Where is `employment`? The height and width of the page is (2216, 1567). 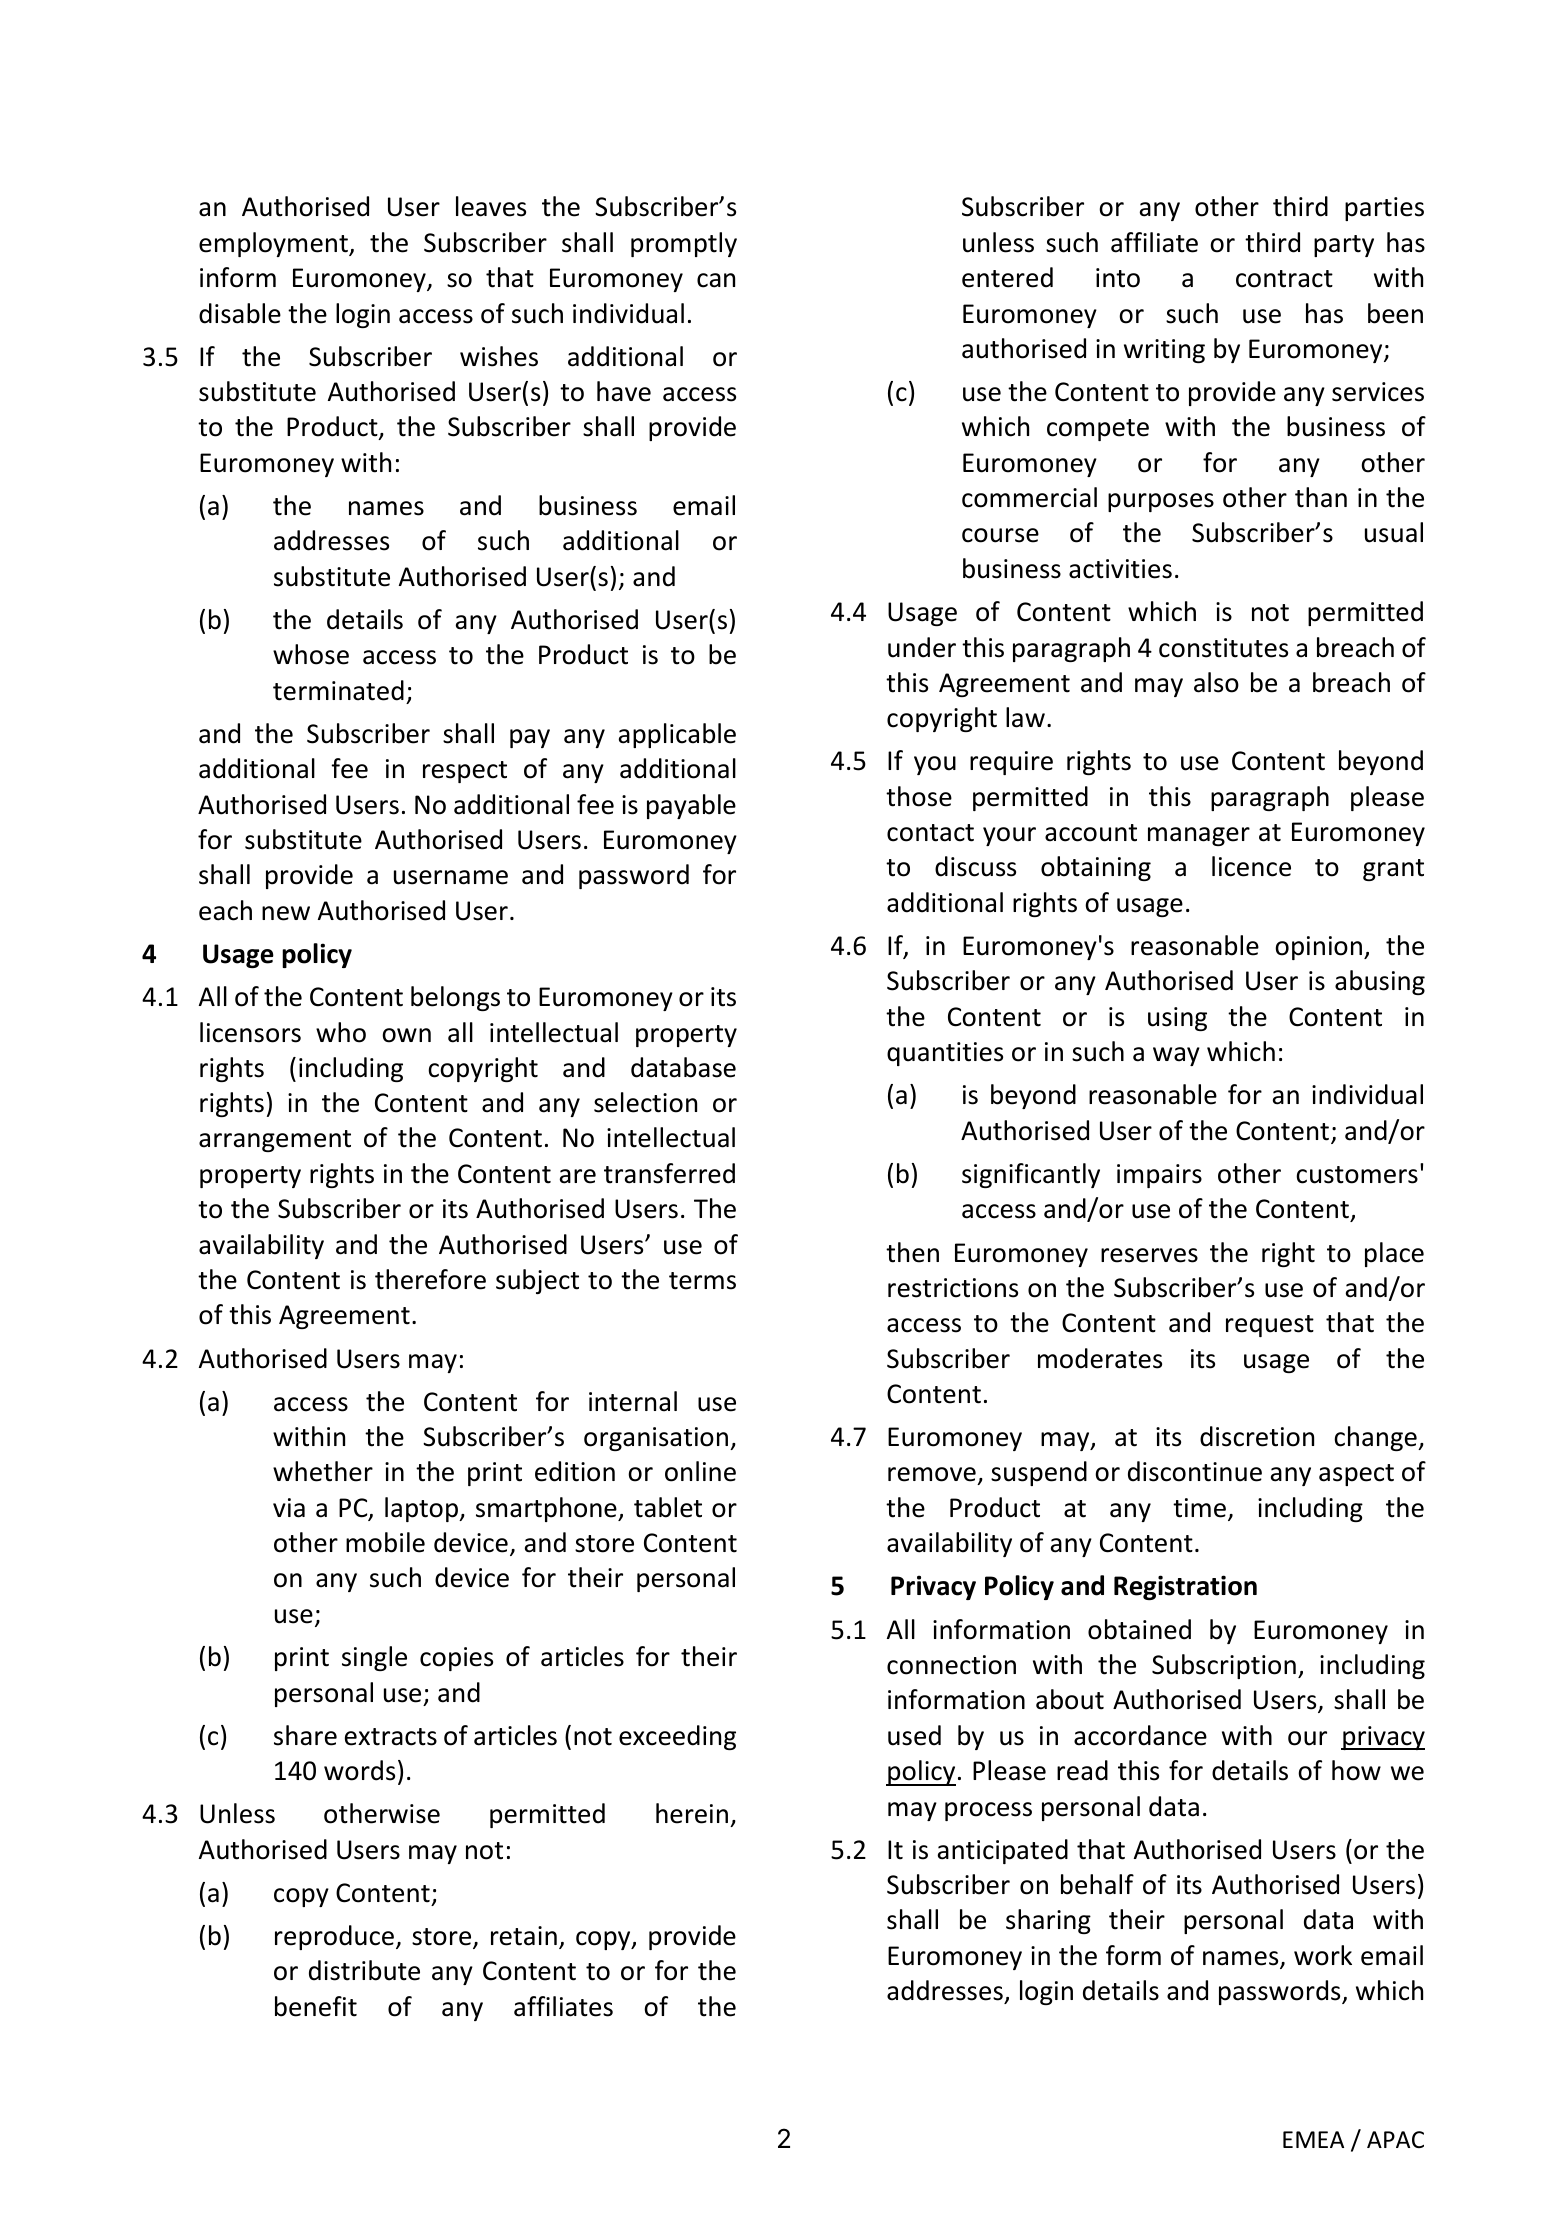 employment is located at coordinates (275, 244).
